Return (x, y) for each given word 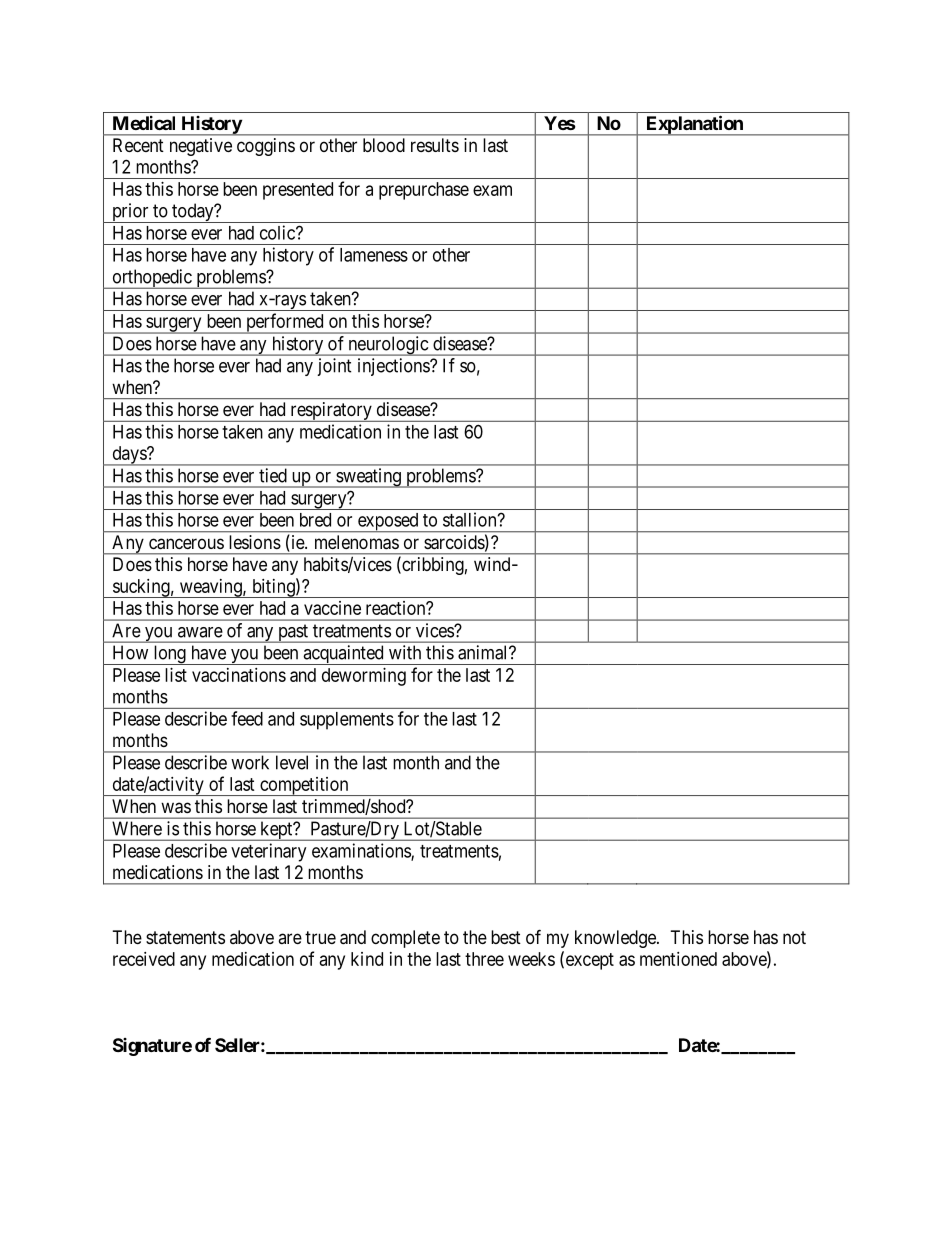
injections (394, 367)
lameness (374, 255)
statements (185, 937)
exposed (388, 523)
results (435, 145)
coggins (266, 147)
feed (247, 718)
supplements (347, 721)
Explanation (694, 125)
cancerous (186, 544)
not (794, 937)
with (405, 652)
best (506, 937)
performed (285, 323)
